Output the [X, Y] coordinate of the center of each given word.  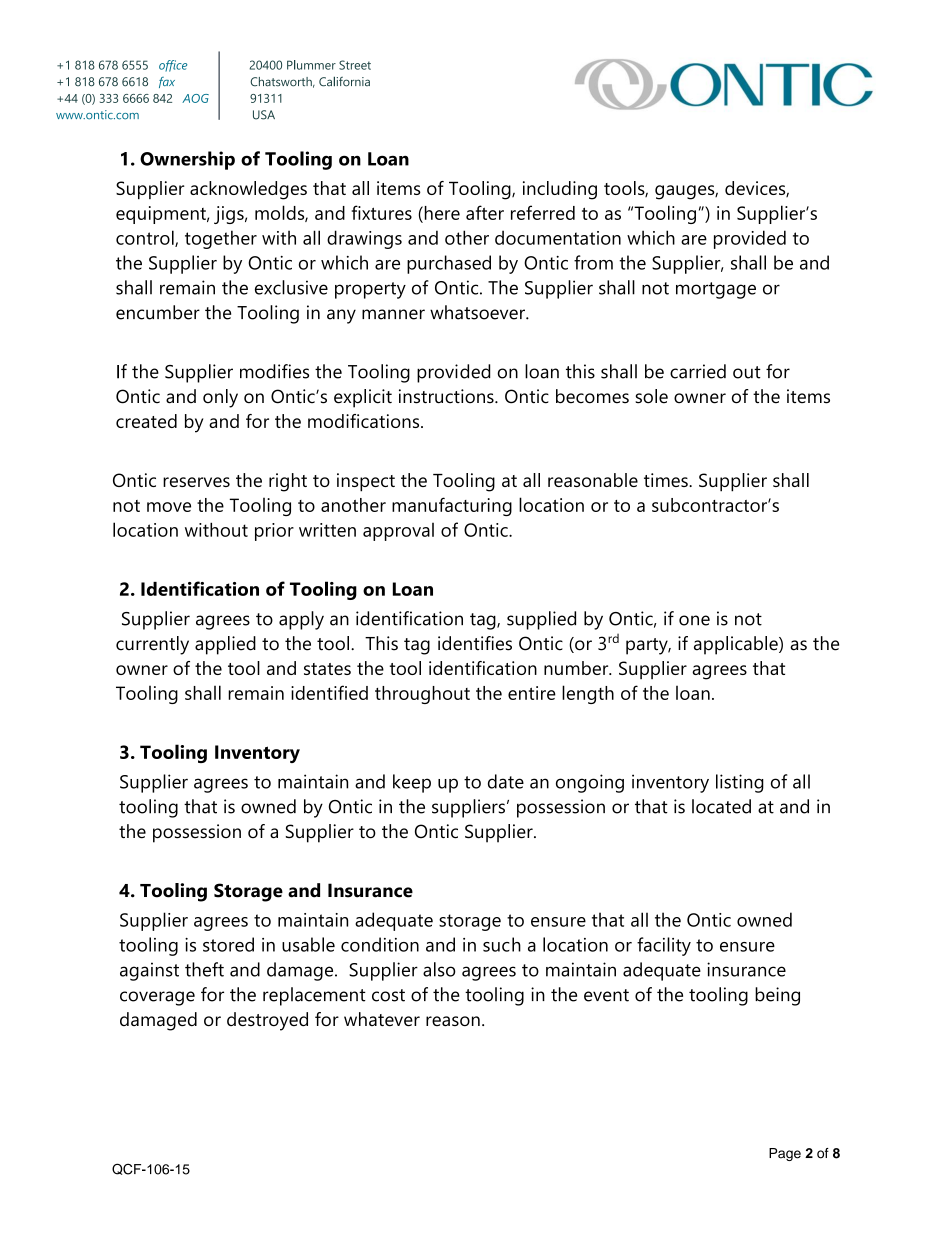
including [560, 190]
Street [355, 65]
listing [740, 783]
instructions [447, 396]
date [506, 781]
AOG [195, 98]
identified [329, 692]
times [667, 480]
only [220, 398]
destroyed [267, 1021]
